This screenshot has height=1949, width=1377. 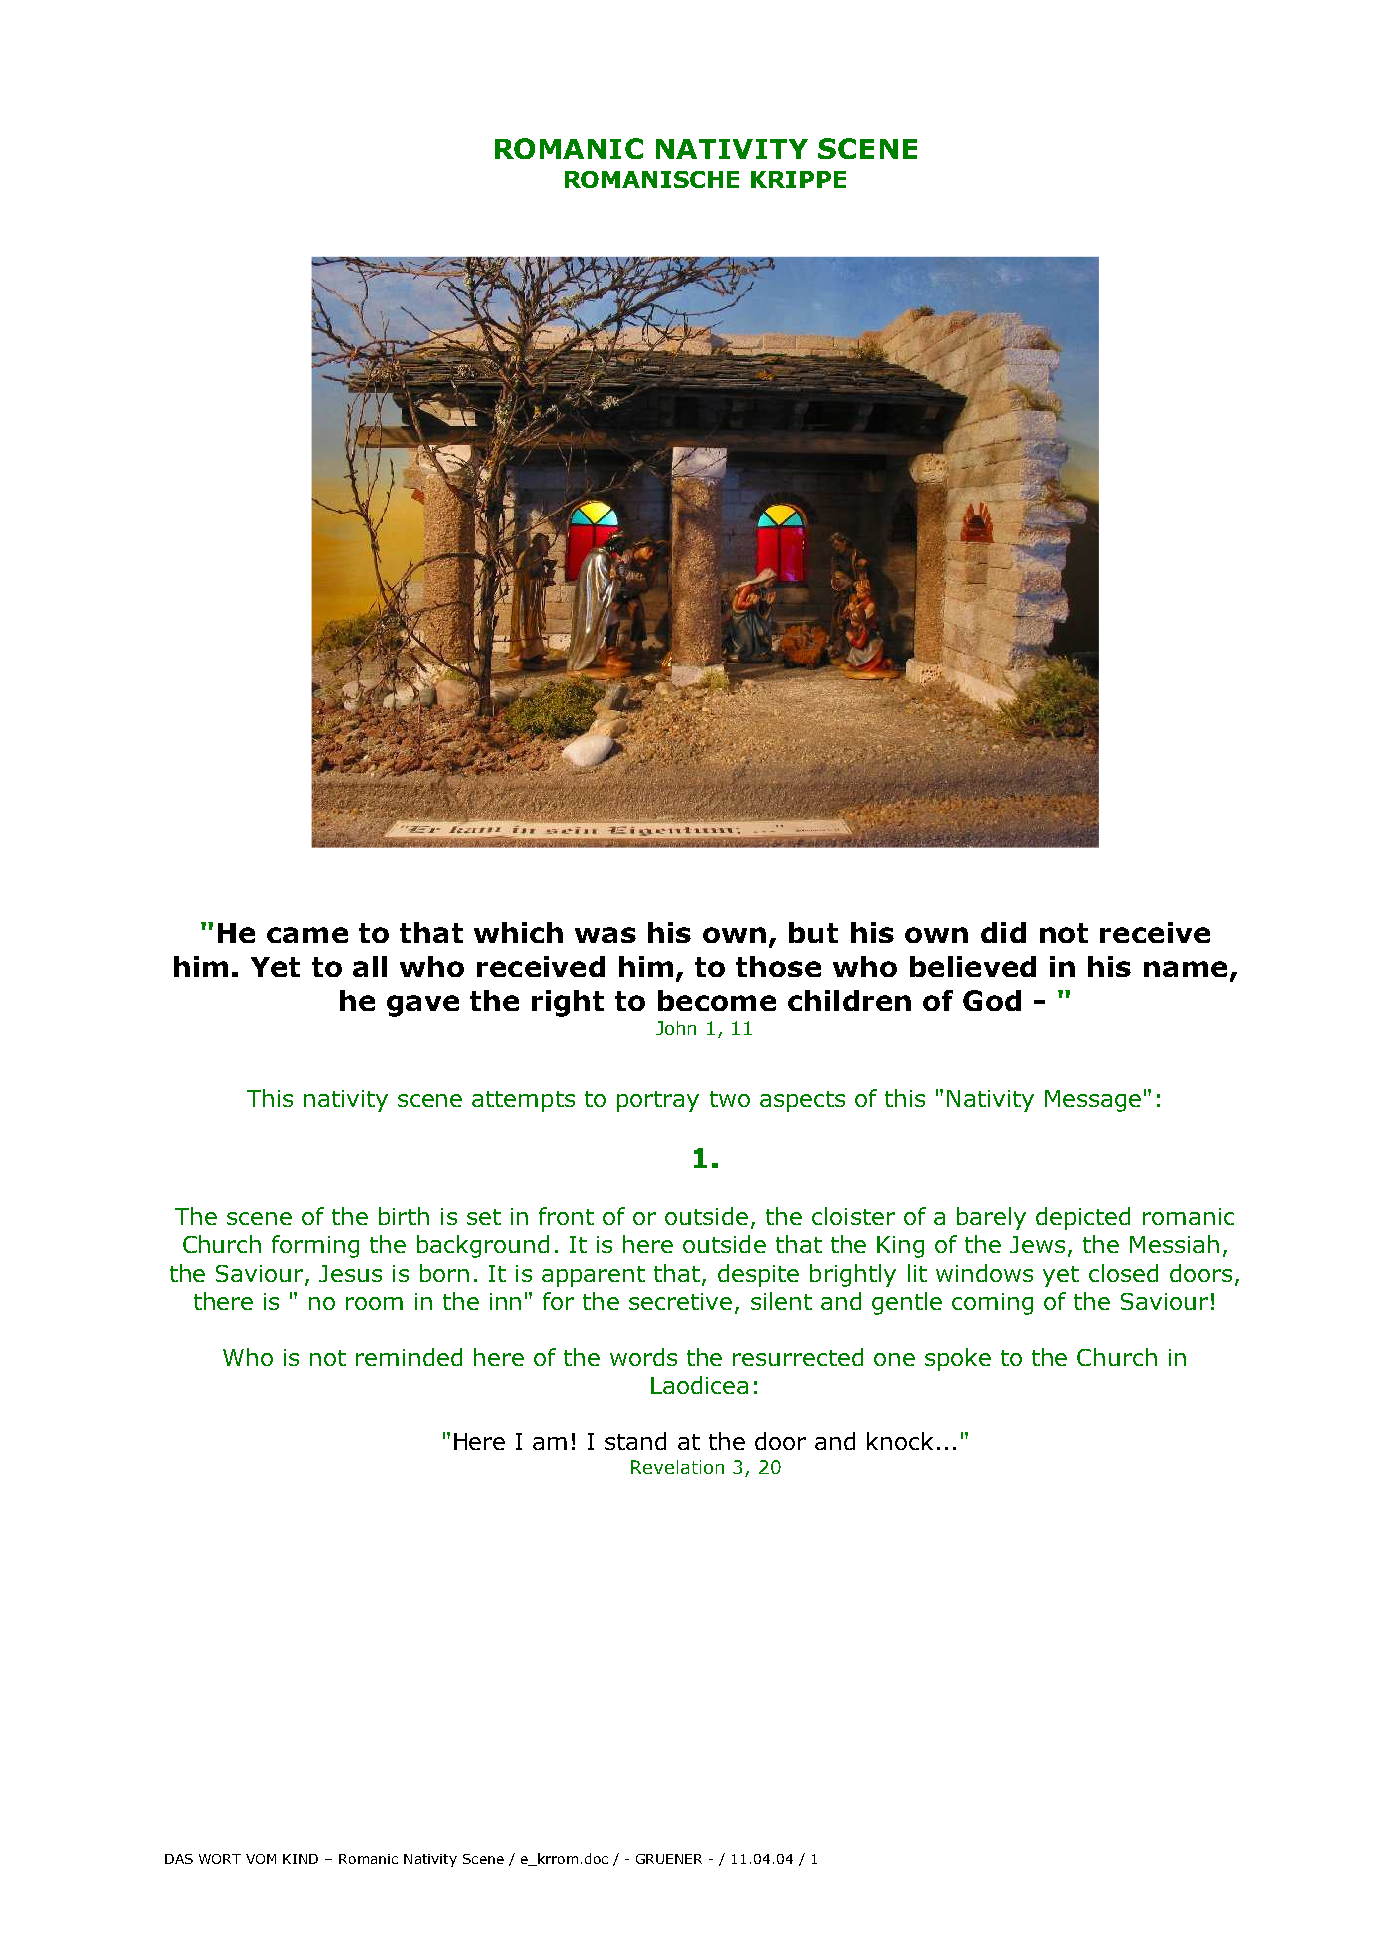 What do you see at coordinates (669, 1859) in the screenshot?
I see `GRUENER` at bounding box center [669, 1859].
